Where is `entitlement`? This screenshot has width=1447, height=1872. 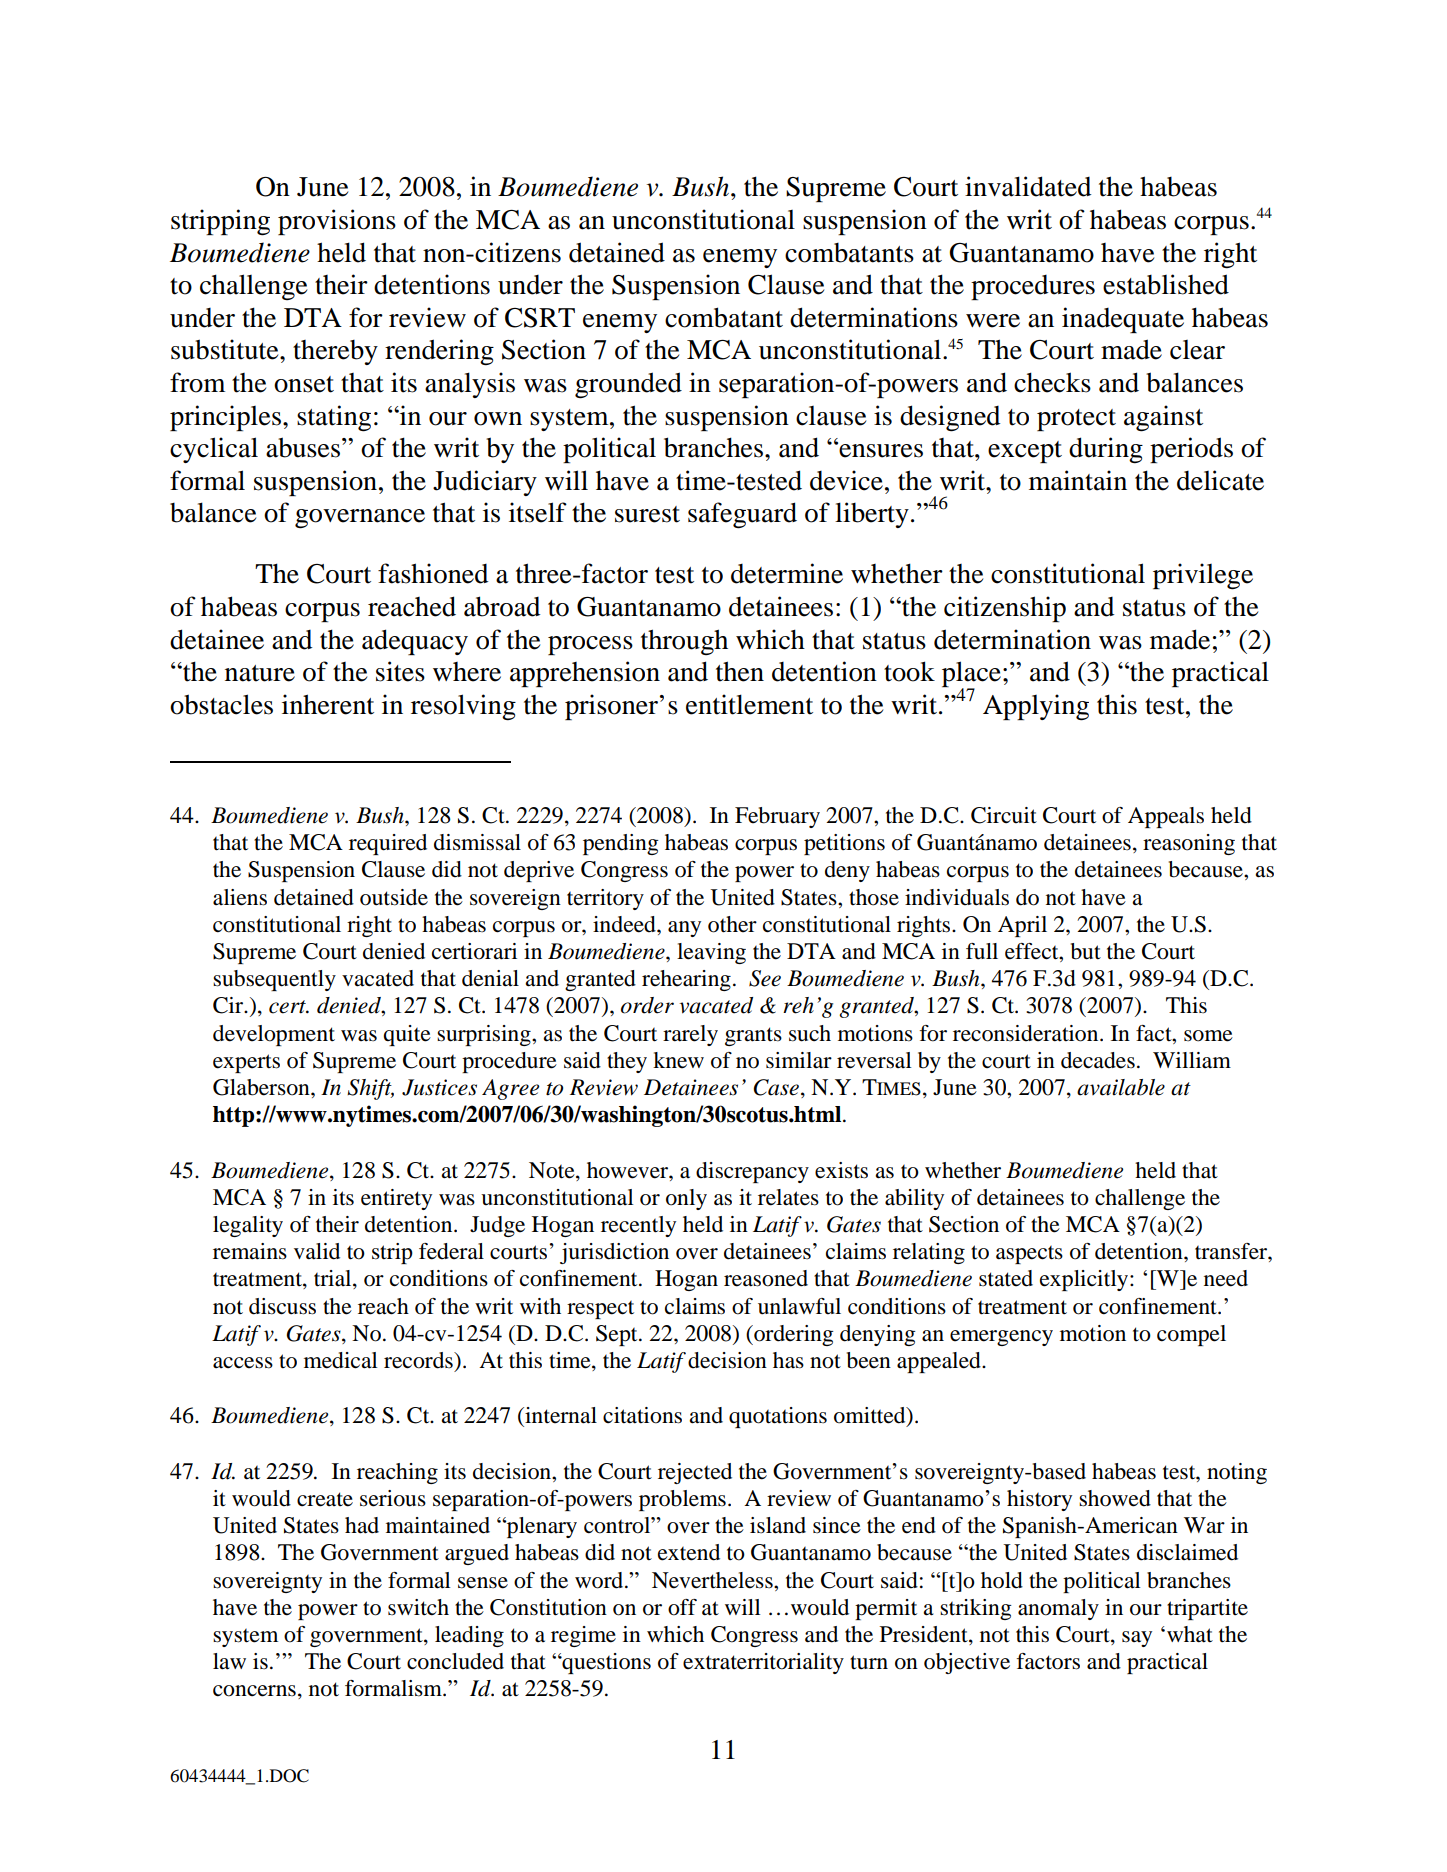
entitlement is located at coordinates (749, 704).
